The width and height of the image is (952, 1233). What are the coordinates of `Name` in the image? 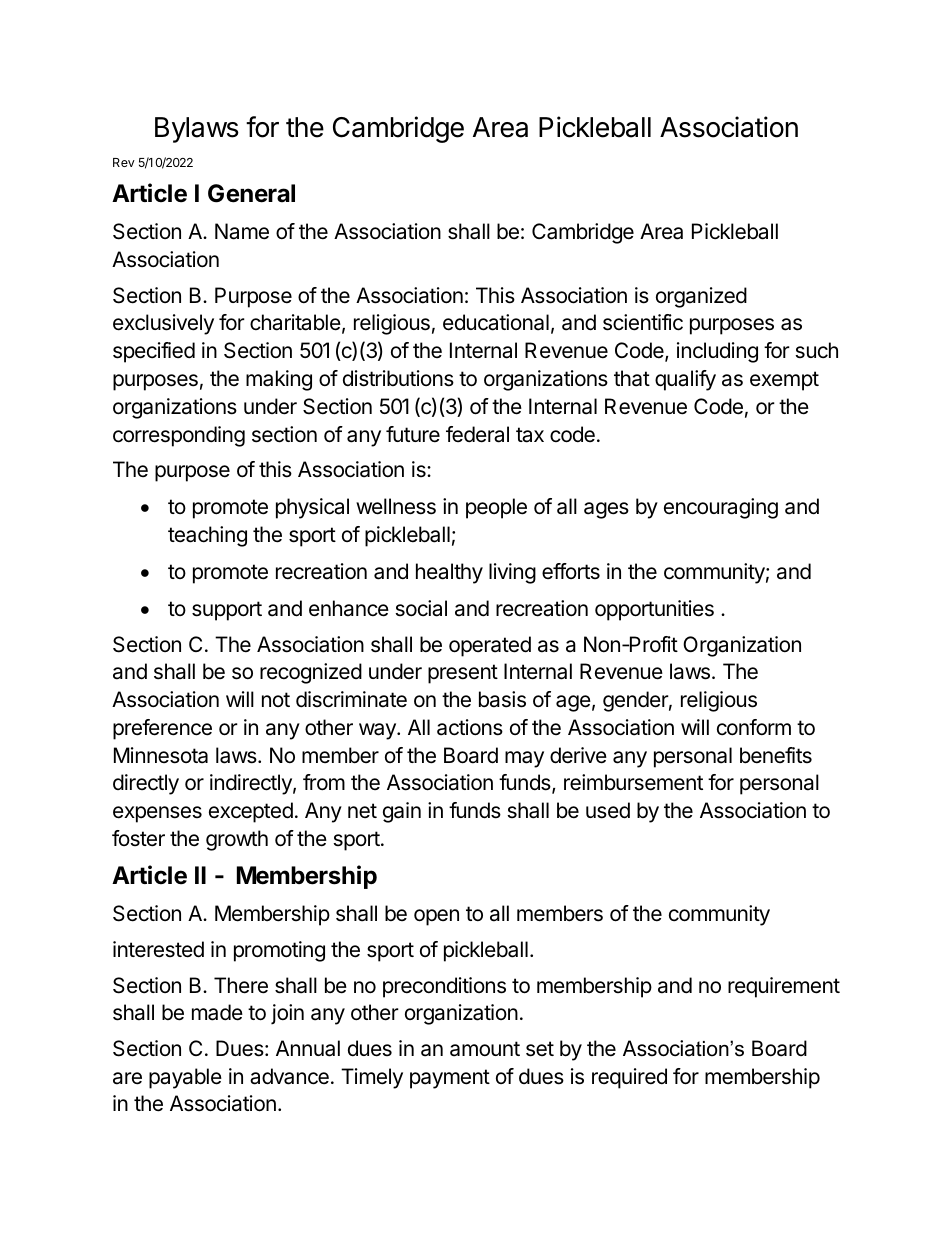 It's located at (242, 231).
